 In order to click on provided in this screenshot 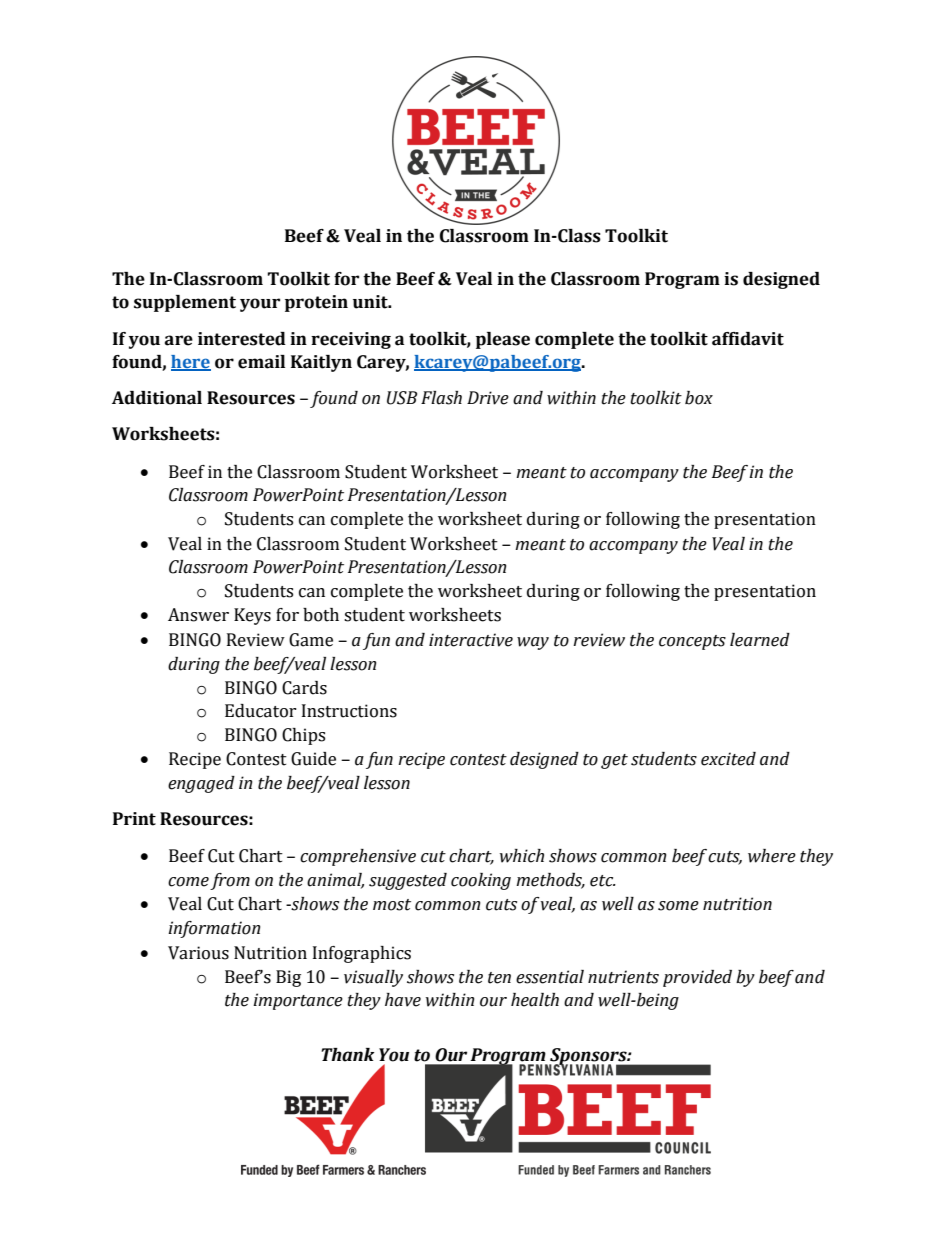, I will do `click(697, 978)`.
